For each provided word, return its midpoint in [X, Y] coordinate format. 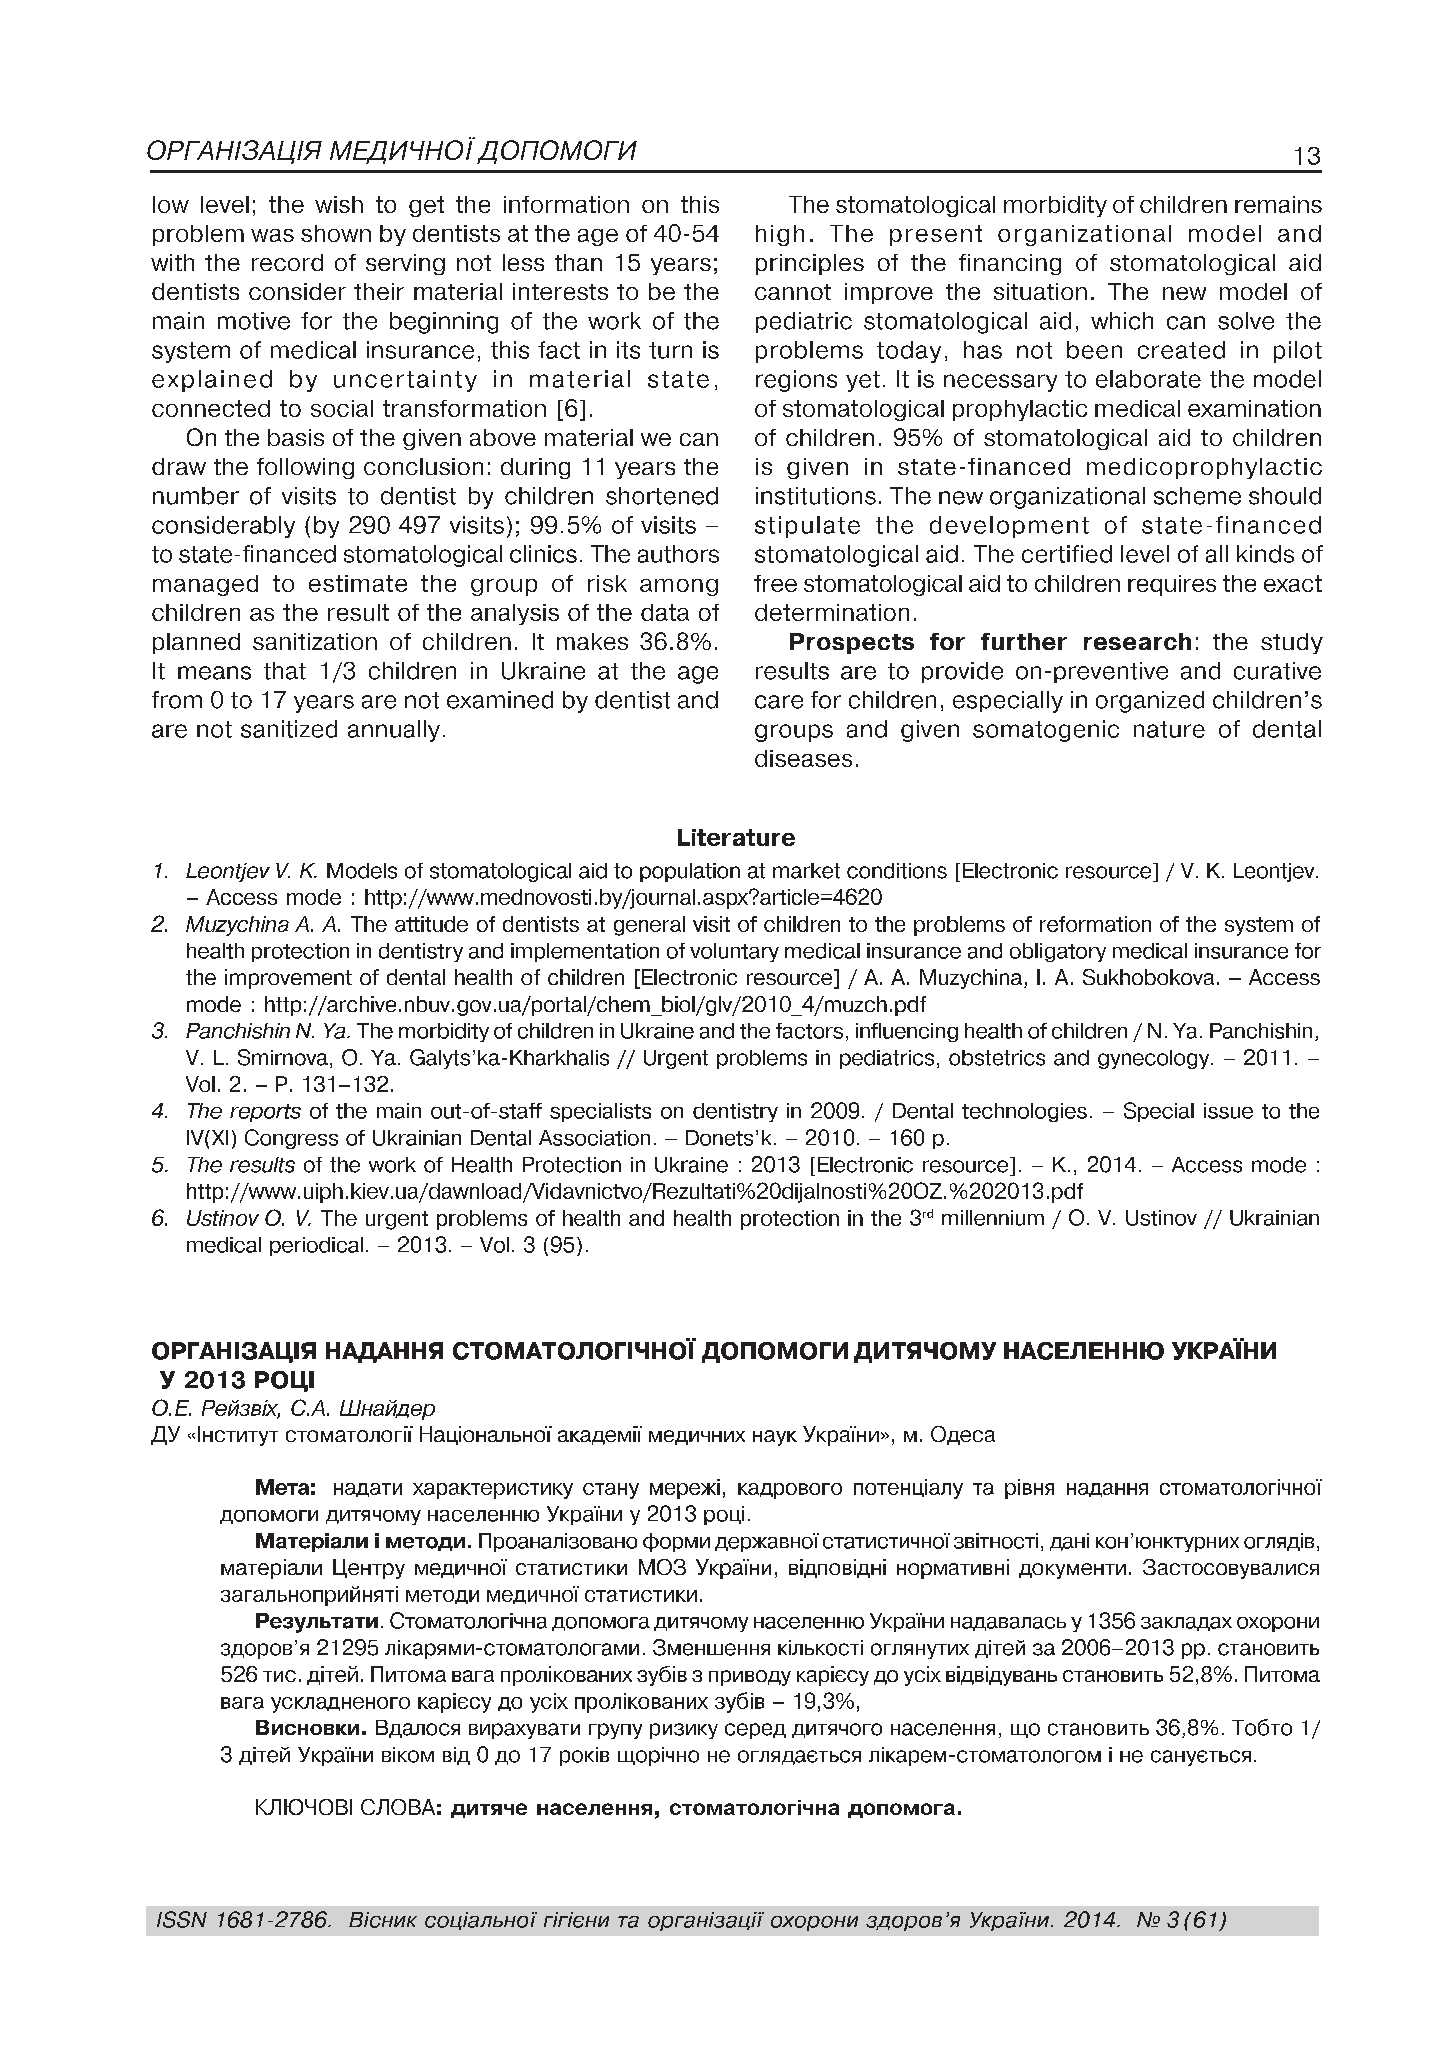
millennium [993, 1218]
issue [1228, 1111]
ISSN [182, 1919]
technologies [1024, 1112]
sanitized [289, 729]
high [780, 235]
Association [594, 1138]
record [287, 262]
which [1122, 321]
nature [1169, 729]
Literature [736, 837]
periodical [316, 1246]
